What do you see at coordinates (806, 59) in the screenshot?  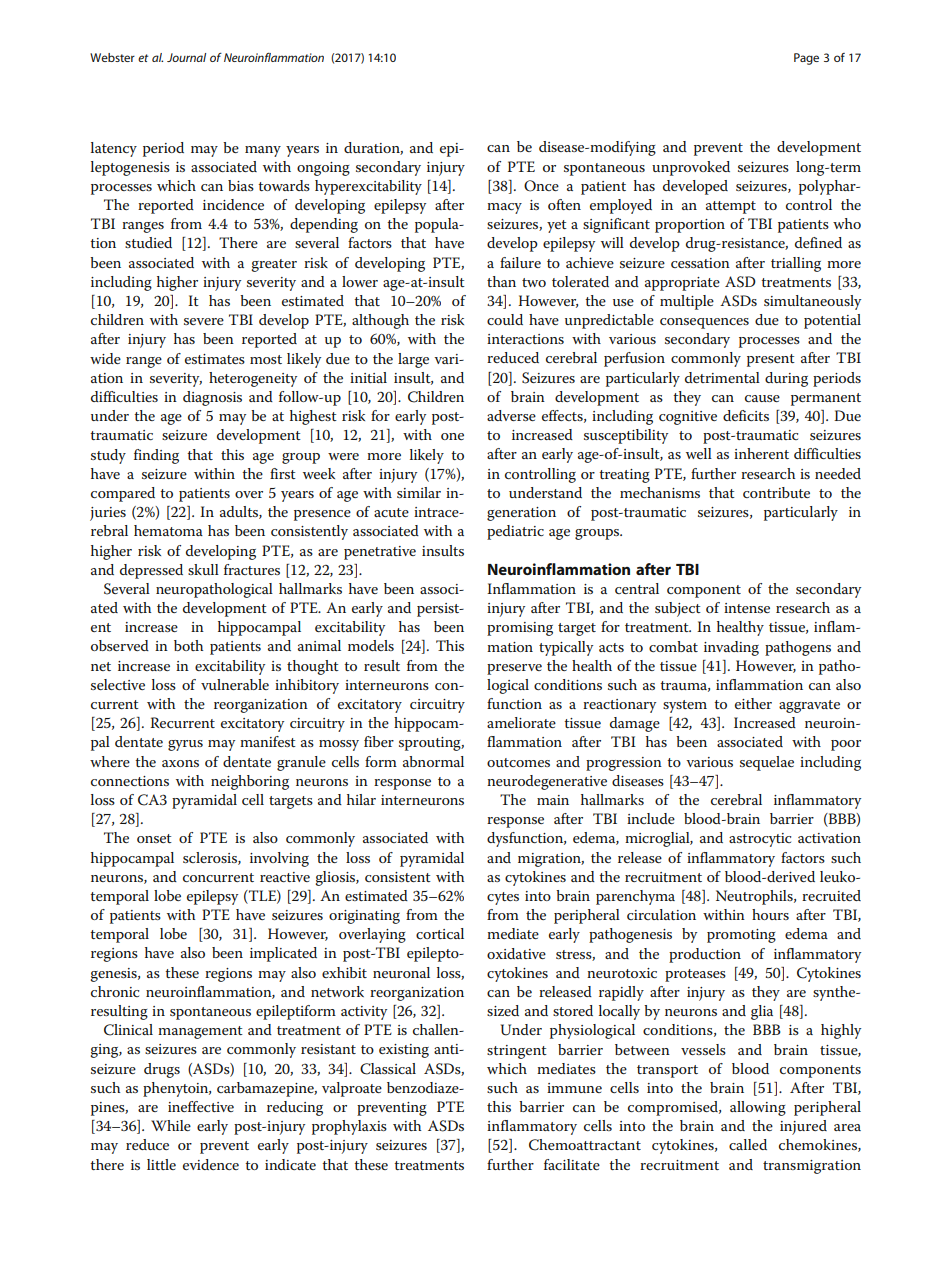 I see `Page` at bounding box center [806, 59].
